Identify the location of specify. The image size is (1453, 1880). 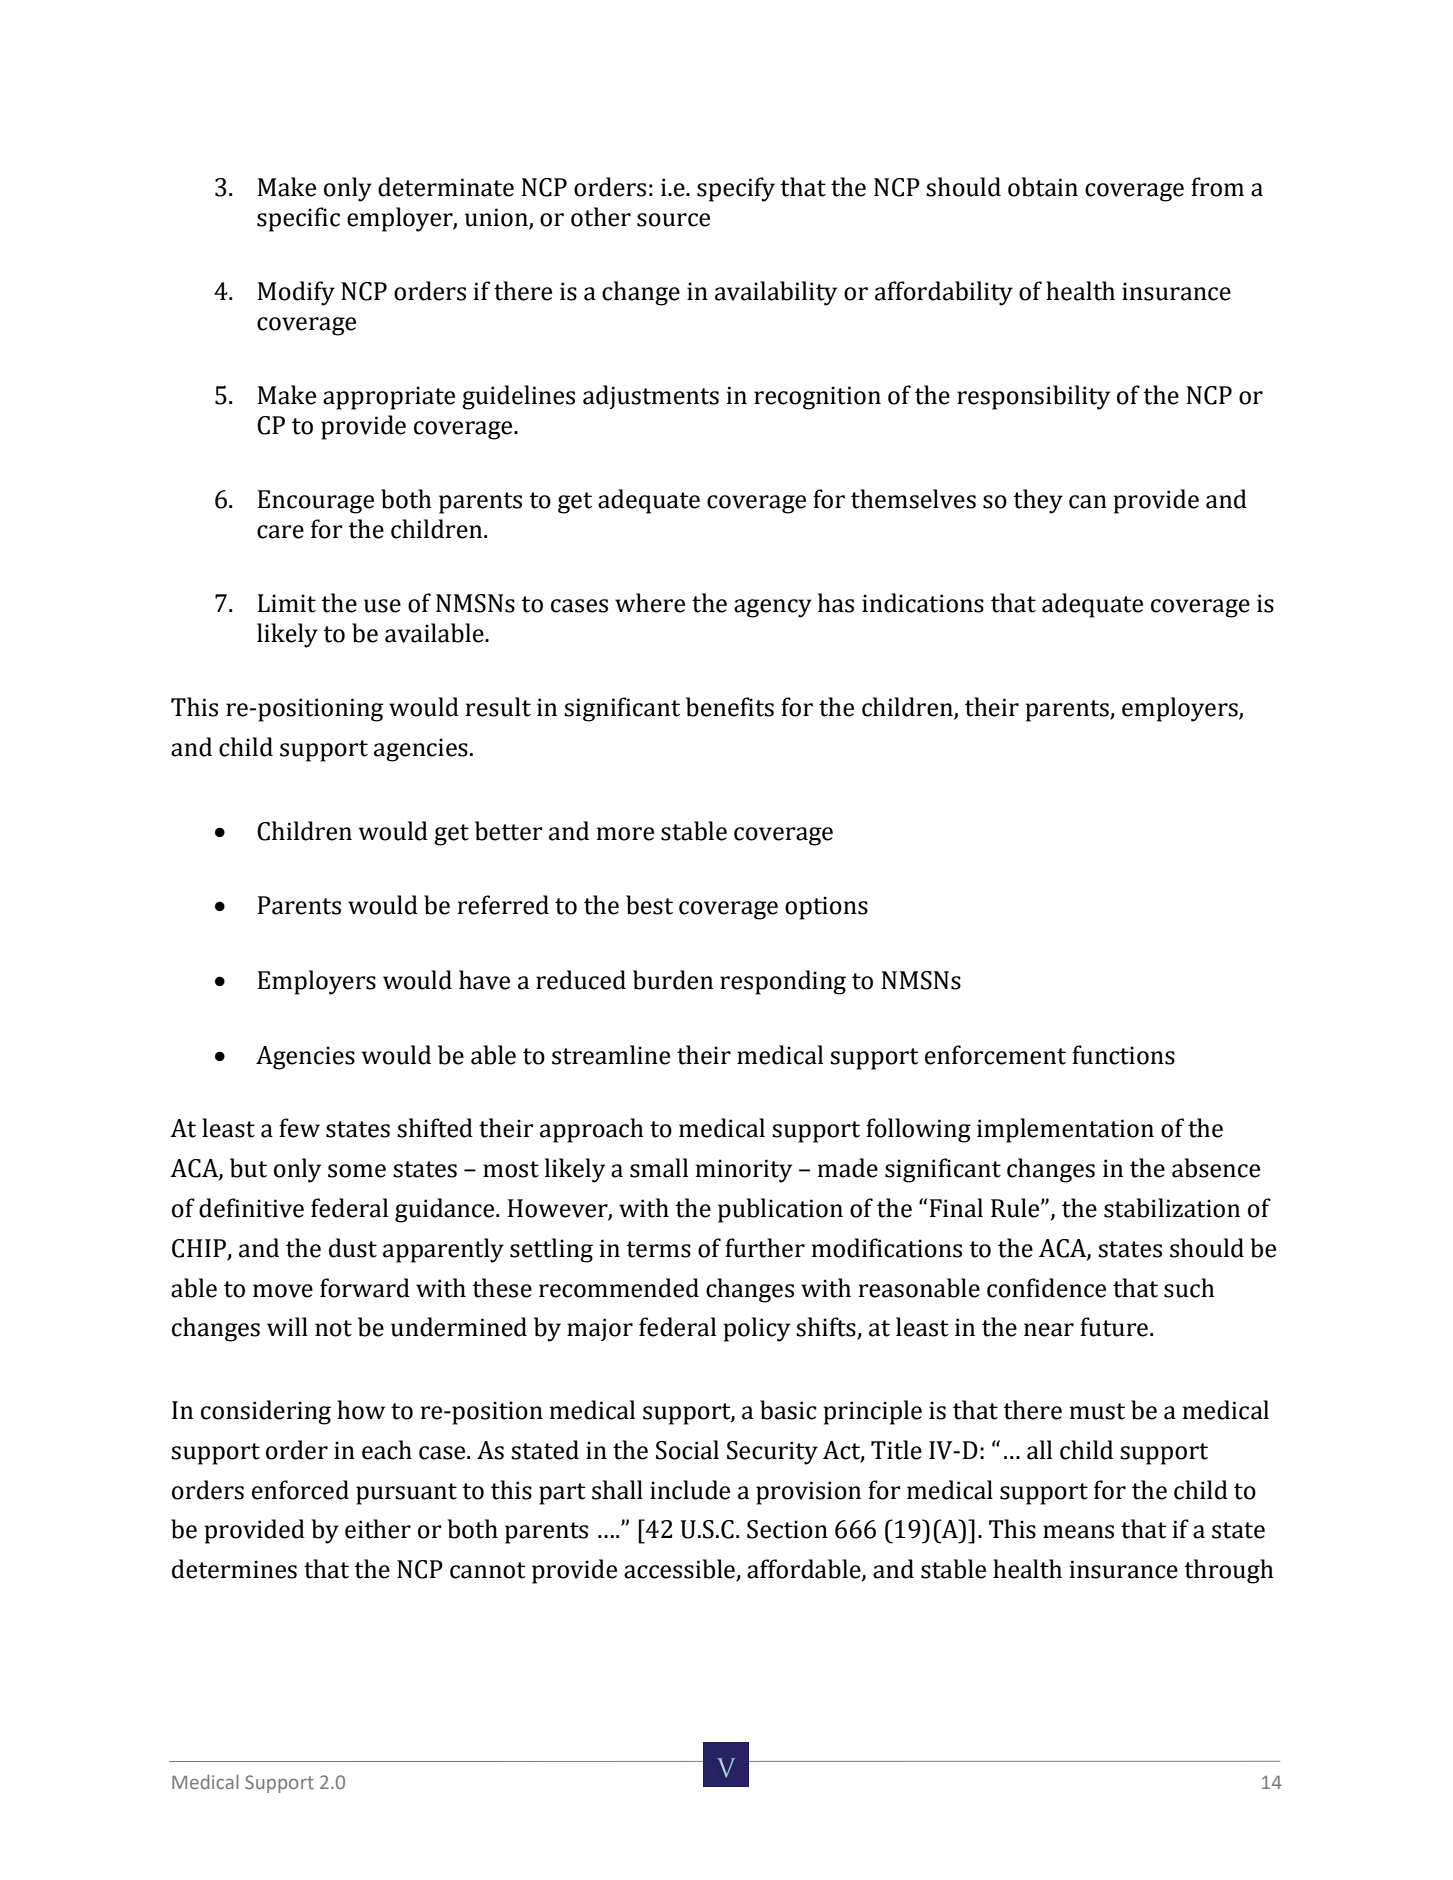
(736, 189).
